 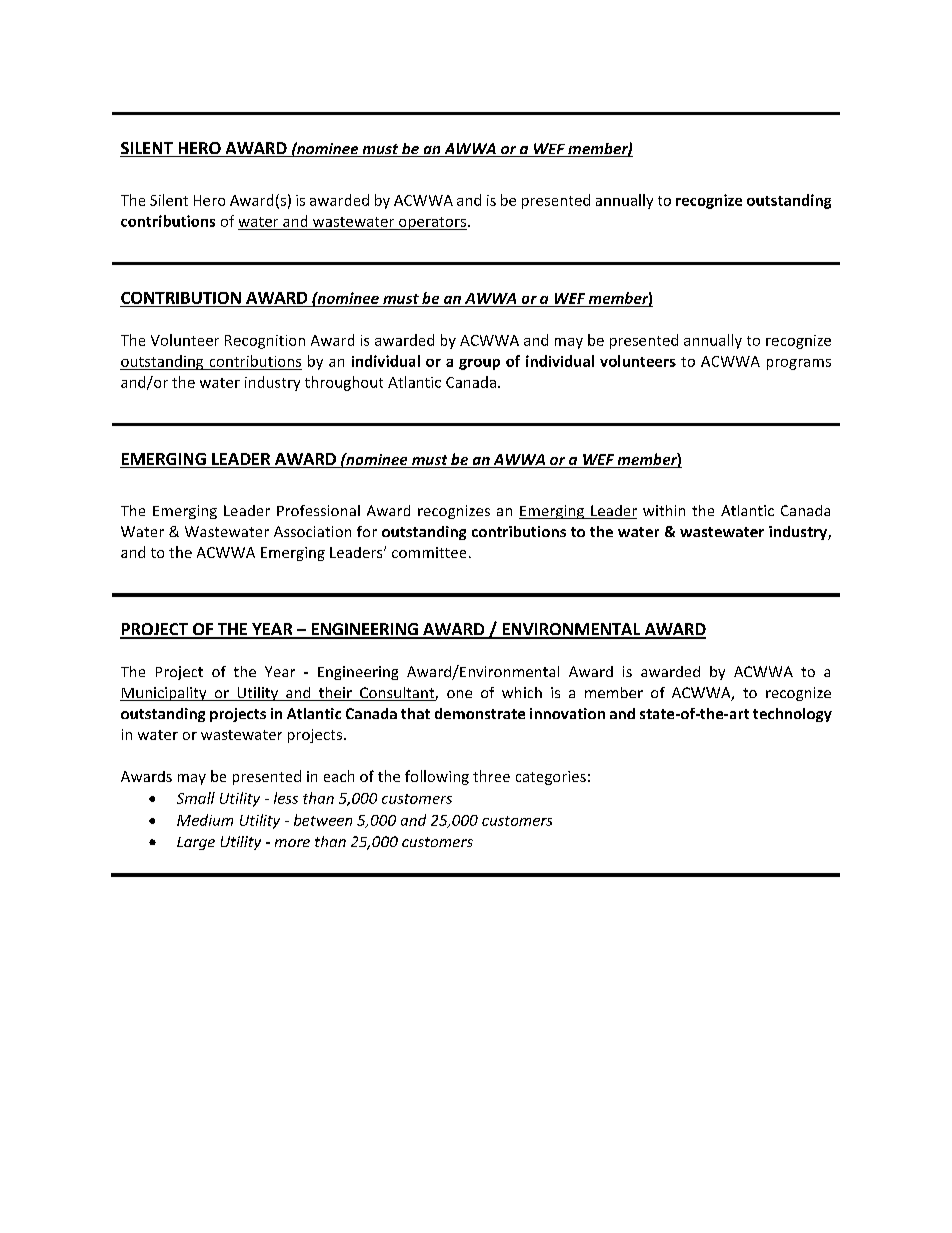 What do you see at coordinates (799, 364) in the page?
I see `programs` at bounding box center [799, 364].
